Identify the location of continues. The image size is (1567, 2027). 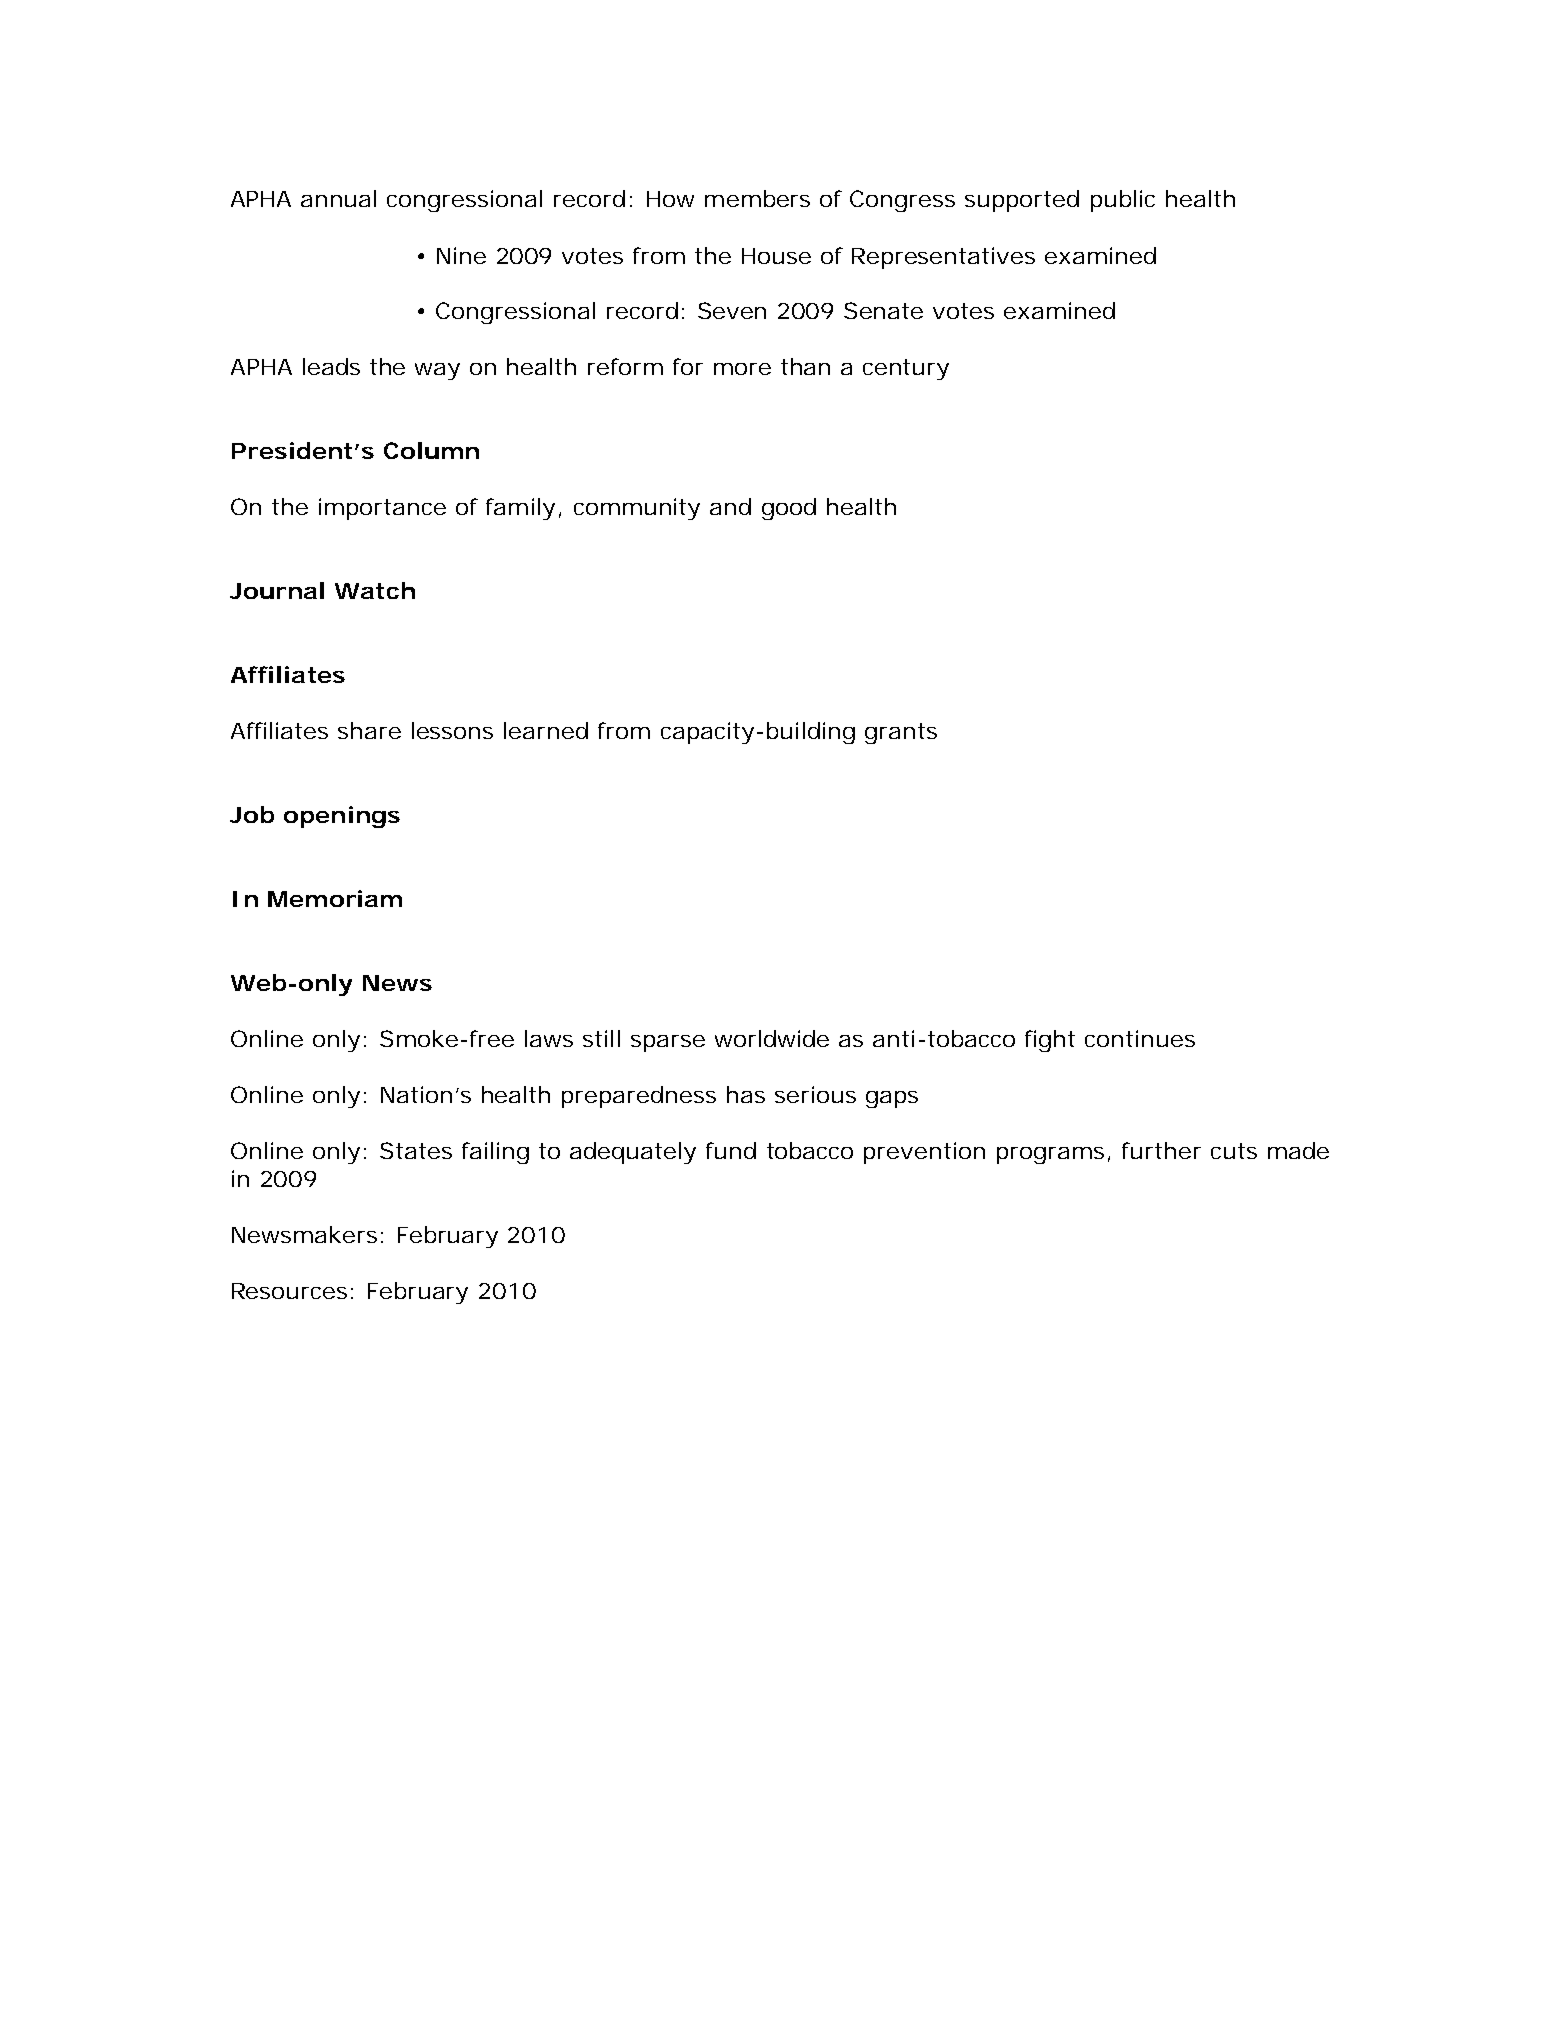
(1140, 1038).
